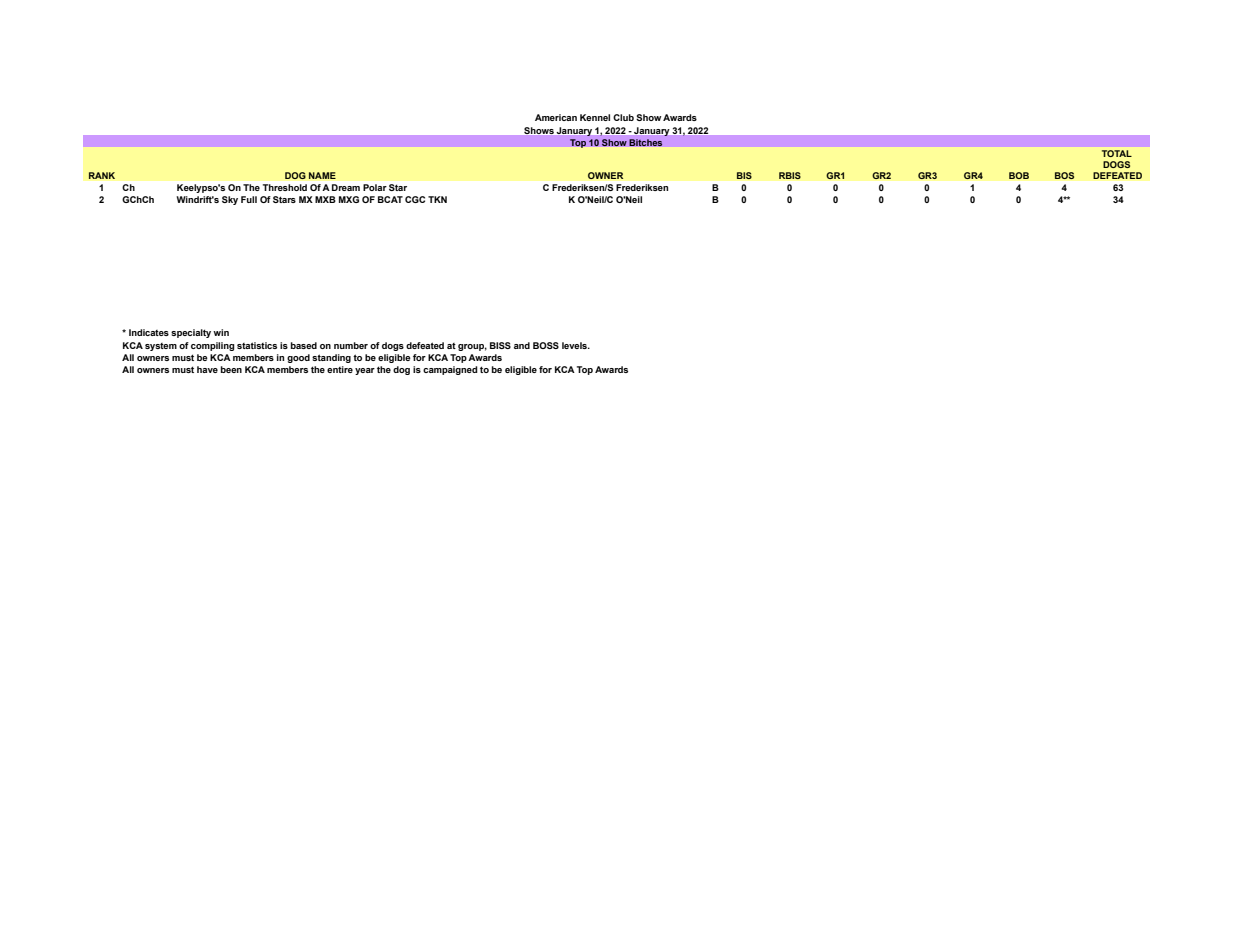  What do you see at coordinates (191, 333) in the screenshot?
I see `specialty` at bounding box center [191, 333].
